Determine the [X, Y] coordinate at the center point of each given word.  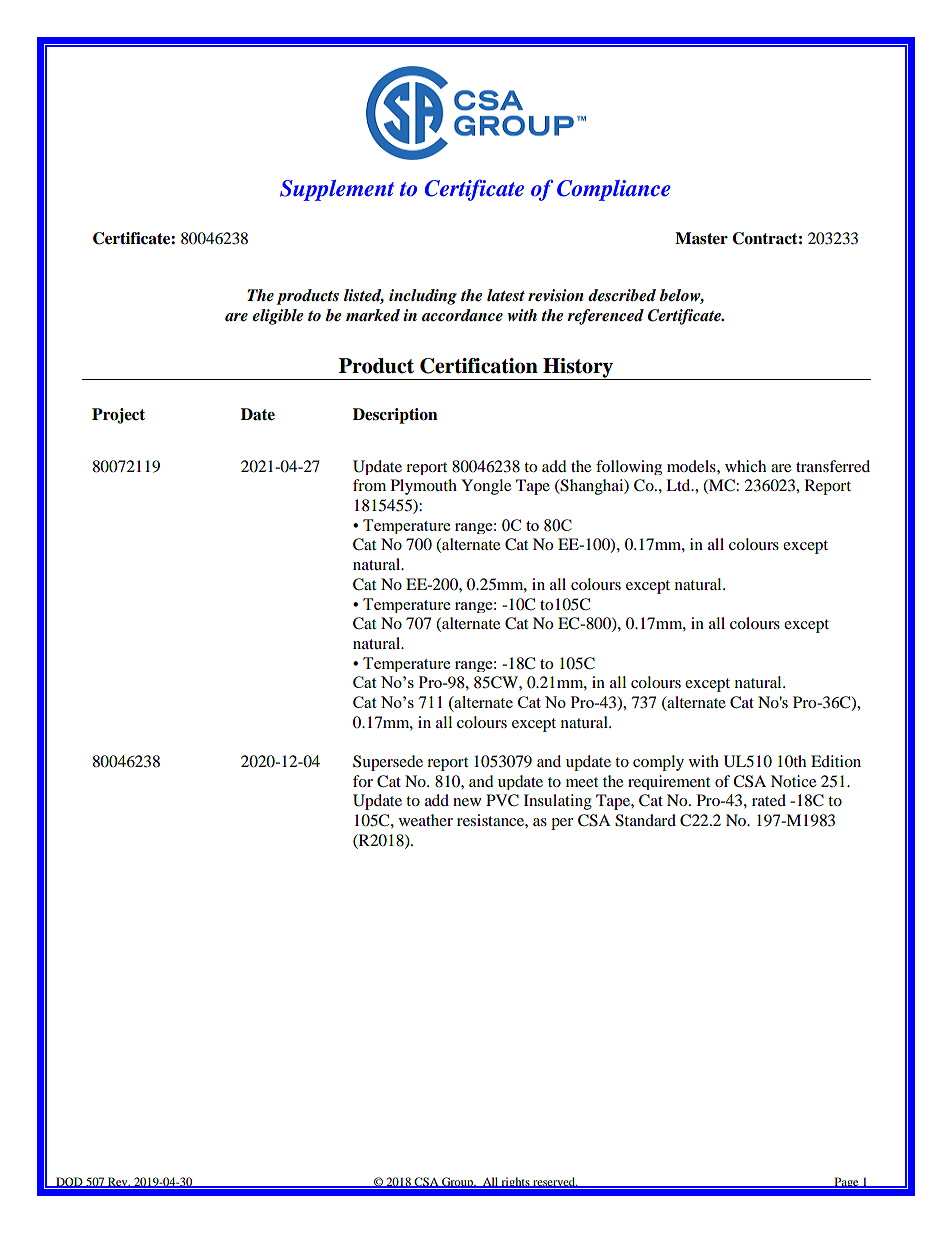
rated [769, 800]
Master [701, 238]
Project [118, 416]
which [745, 466]
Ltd [679, 485]
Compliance [614, 190]
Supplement [337, 190]
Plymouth [424, 487]
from [369, 485]
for [363, 781]
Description [395, 416]
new [467, 802]
